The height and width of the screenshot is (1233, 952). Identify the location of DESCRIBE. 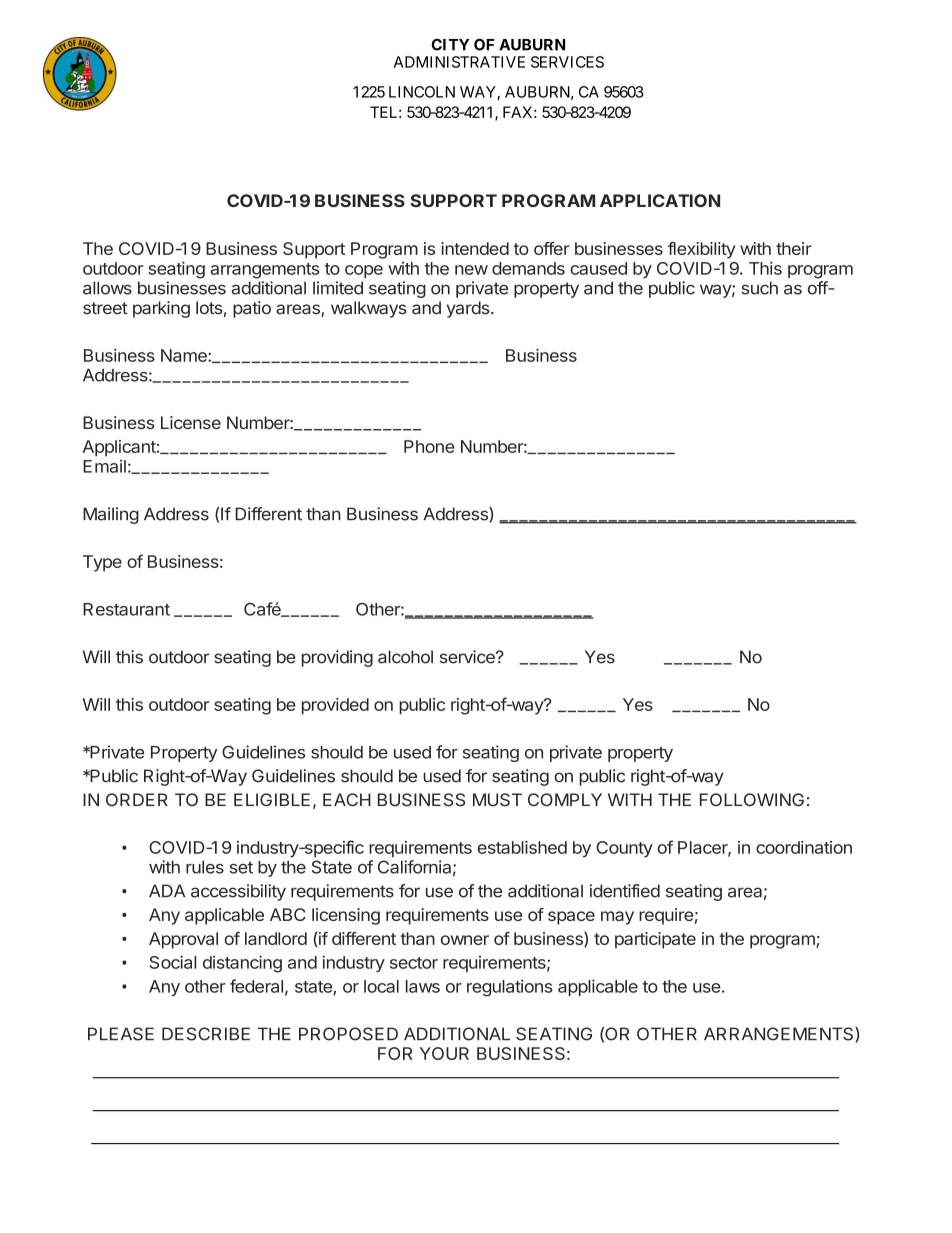
(206, 1034).
